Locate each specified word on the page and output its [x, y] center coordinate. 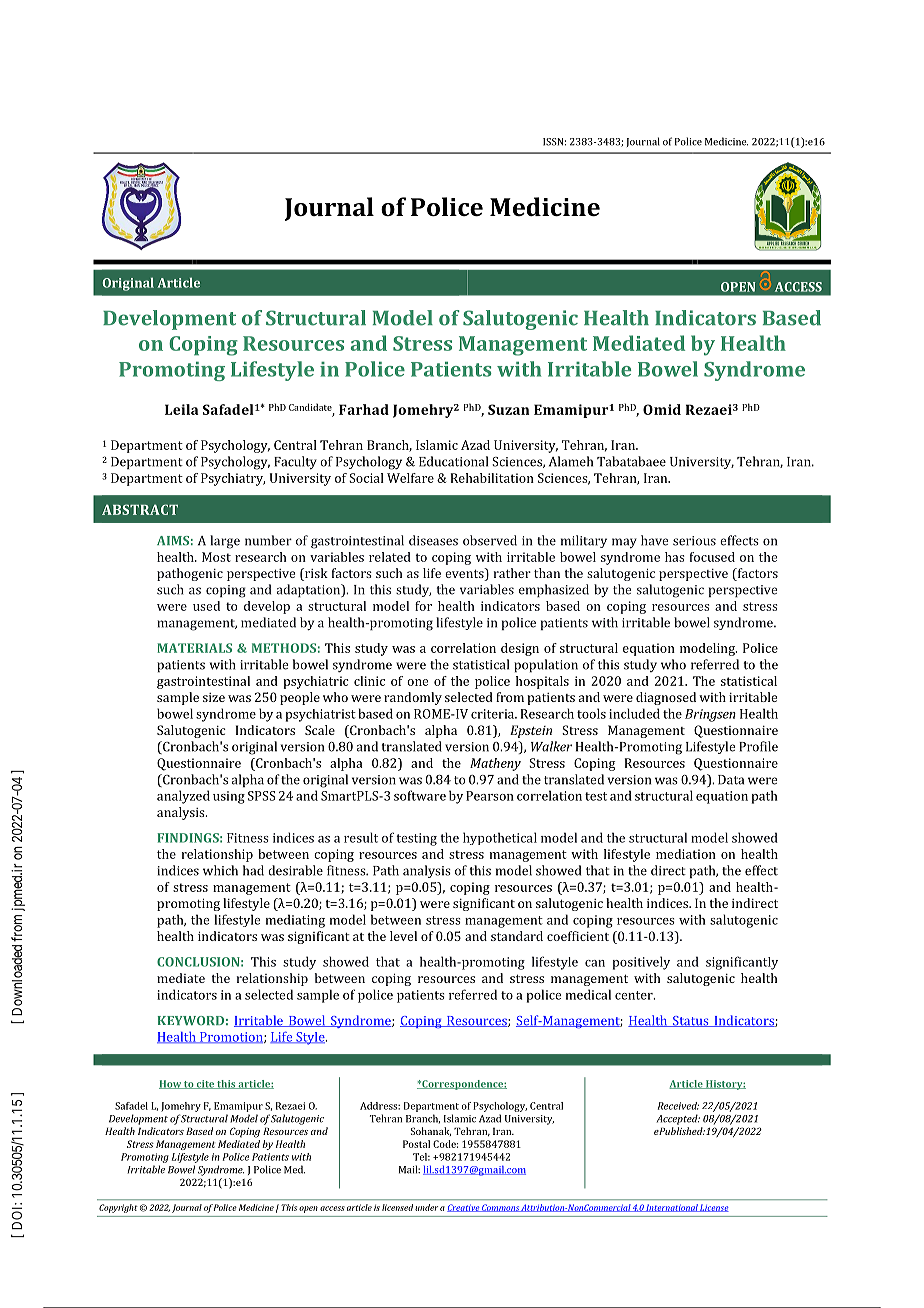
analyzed [183, 797]
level [403, 936]
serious [694, 541]
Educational [453, 461]
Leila [182, 409]
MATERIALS [194, 648]
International [672, 1208]
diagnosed [666, 698]
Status [691, 1021]
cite [205, 1084]
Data [731, 780]
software [420, 795]
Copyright [118, 1208]
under [426, 1207]
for [423, 606]
